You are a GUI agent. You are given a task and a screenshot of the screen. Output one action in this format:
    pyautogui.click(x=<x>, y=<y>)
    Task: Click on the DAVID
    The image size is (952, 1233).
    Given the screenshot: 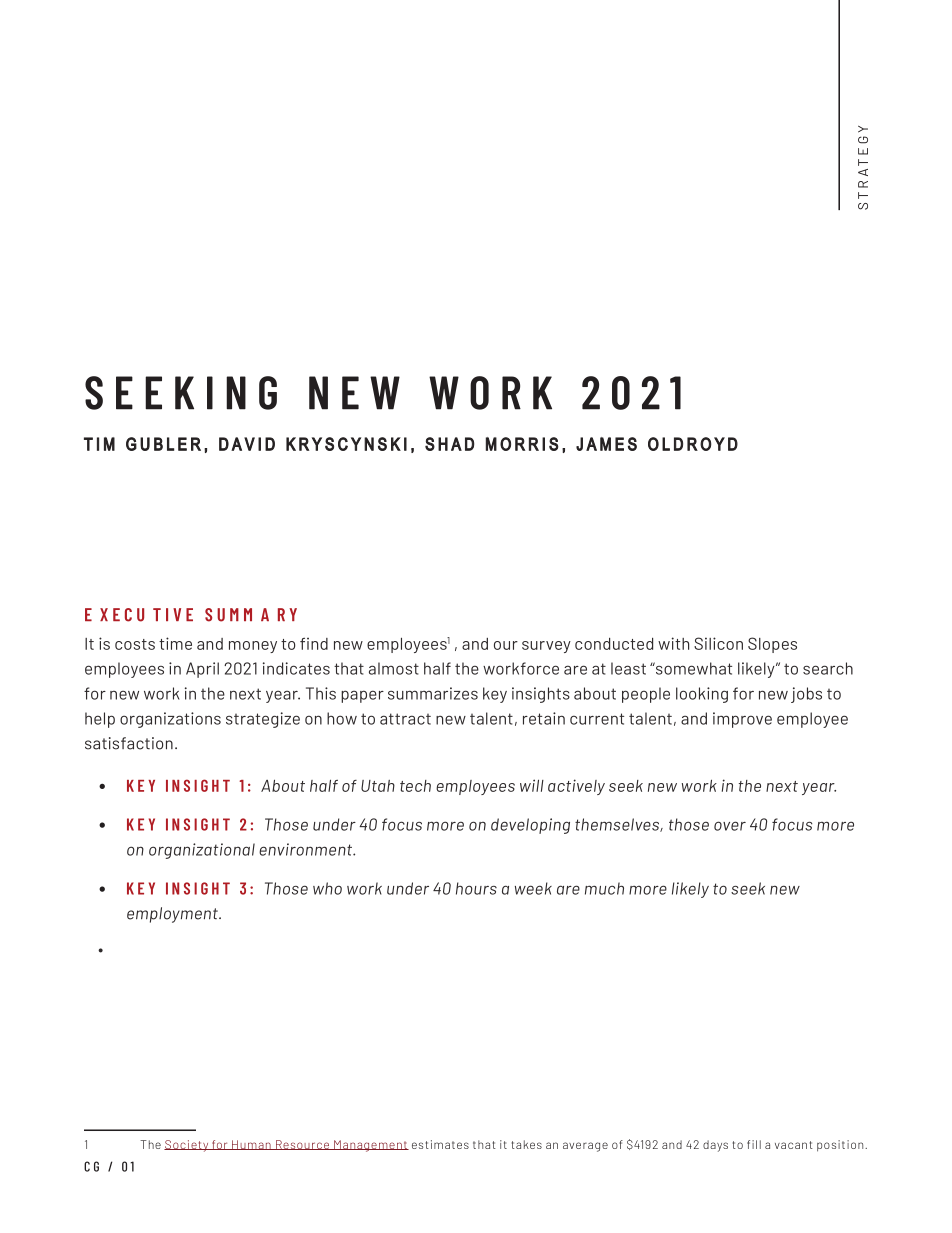 What is the action you would take?
    pyautogui.click(x=247, y=444)
